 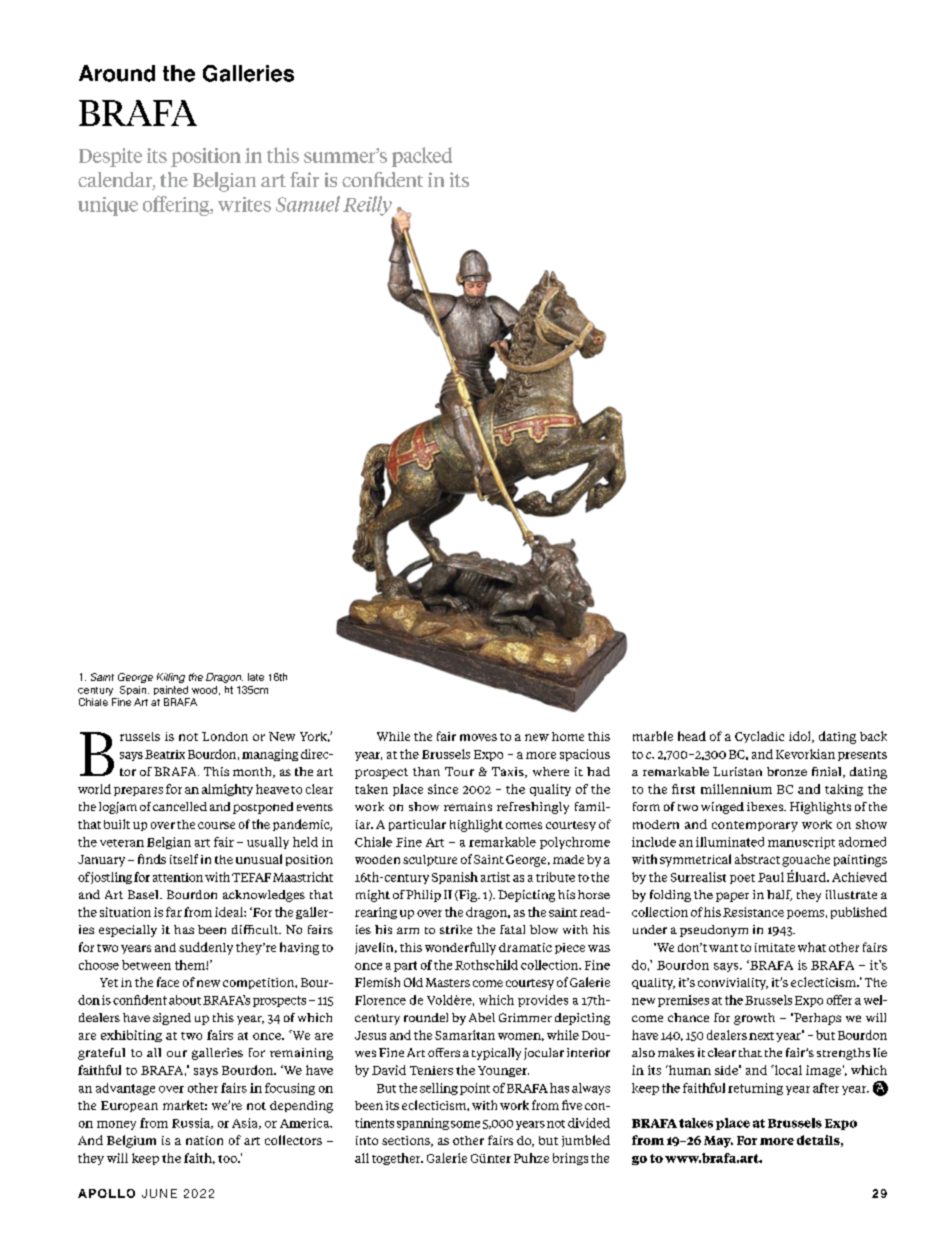 What do you see at coordinates (368, 207) in the screenshot?
I see `Reilly` at bounding box center [368, 207].
